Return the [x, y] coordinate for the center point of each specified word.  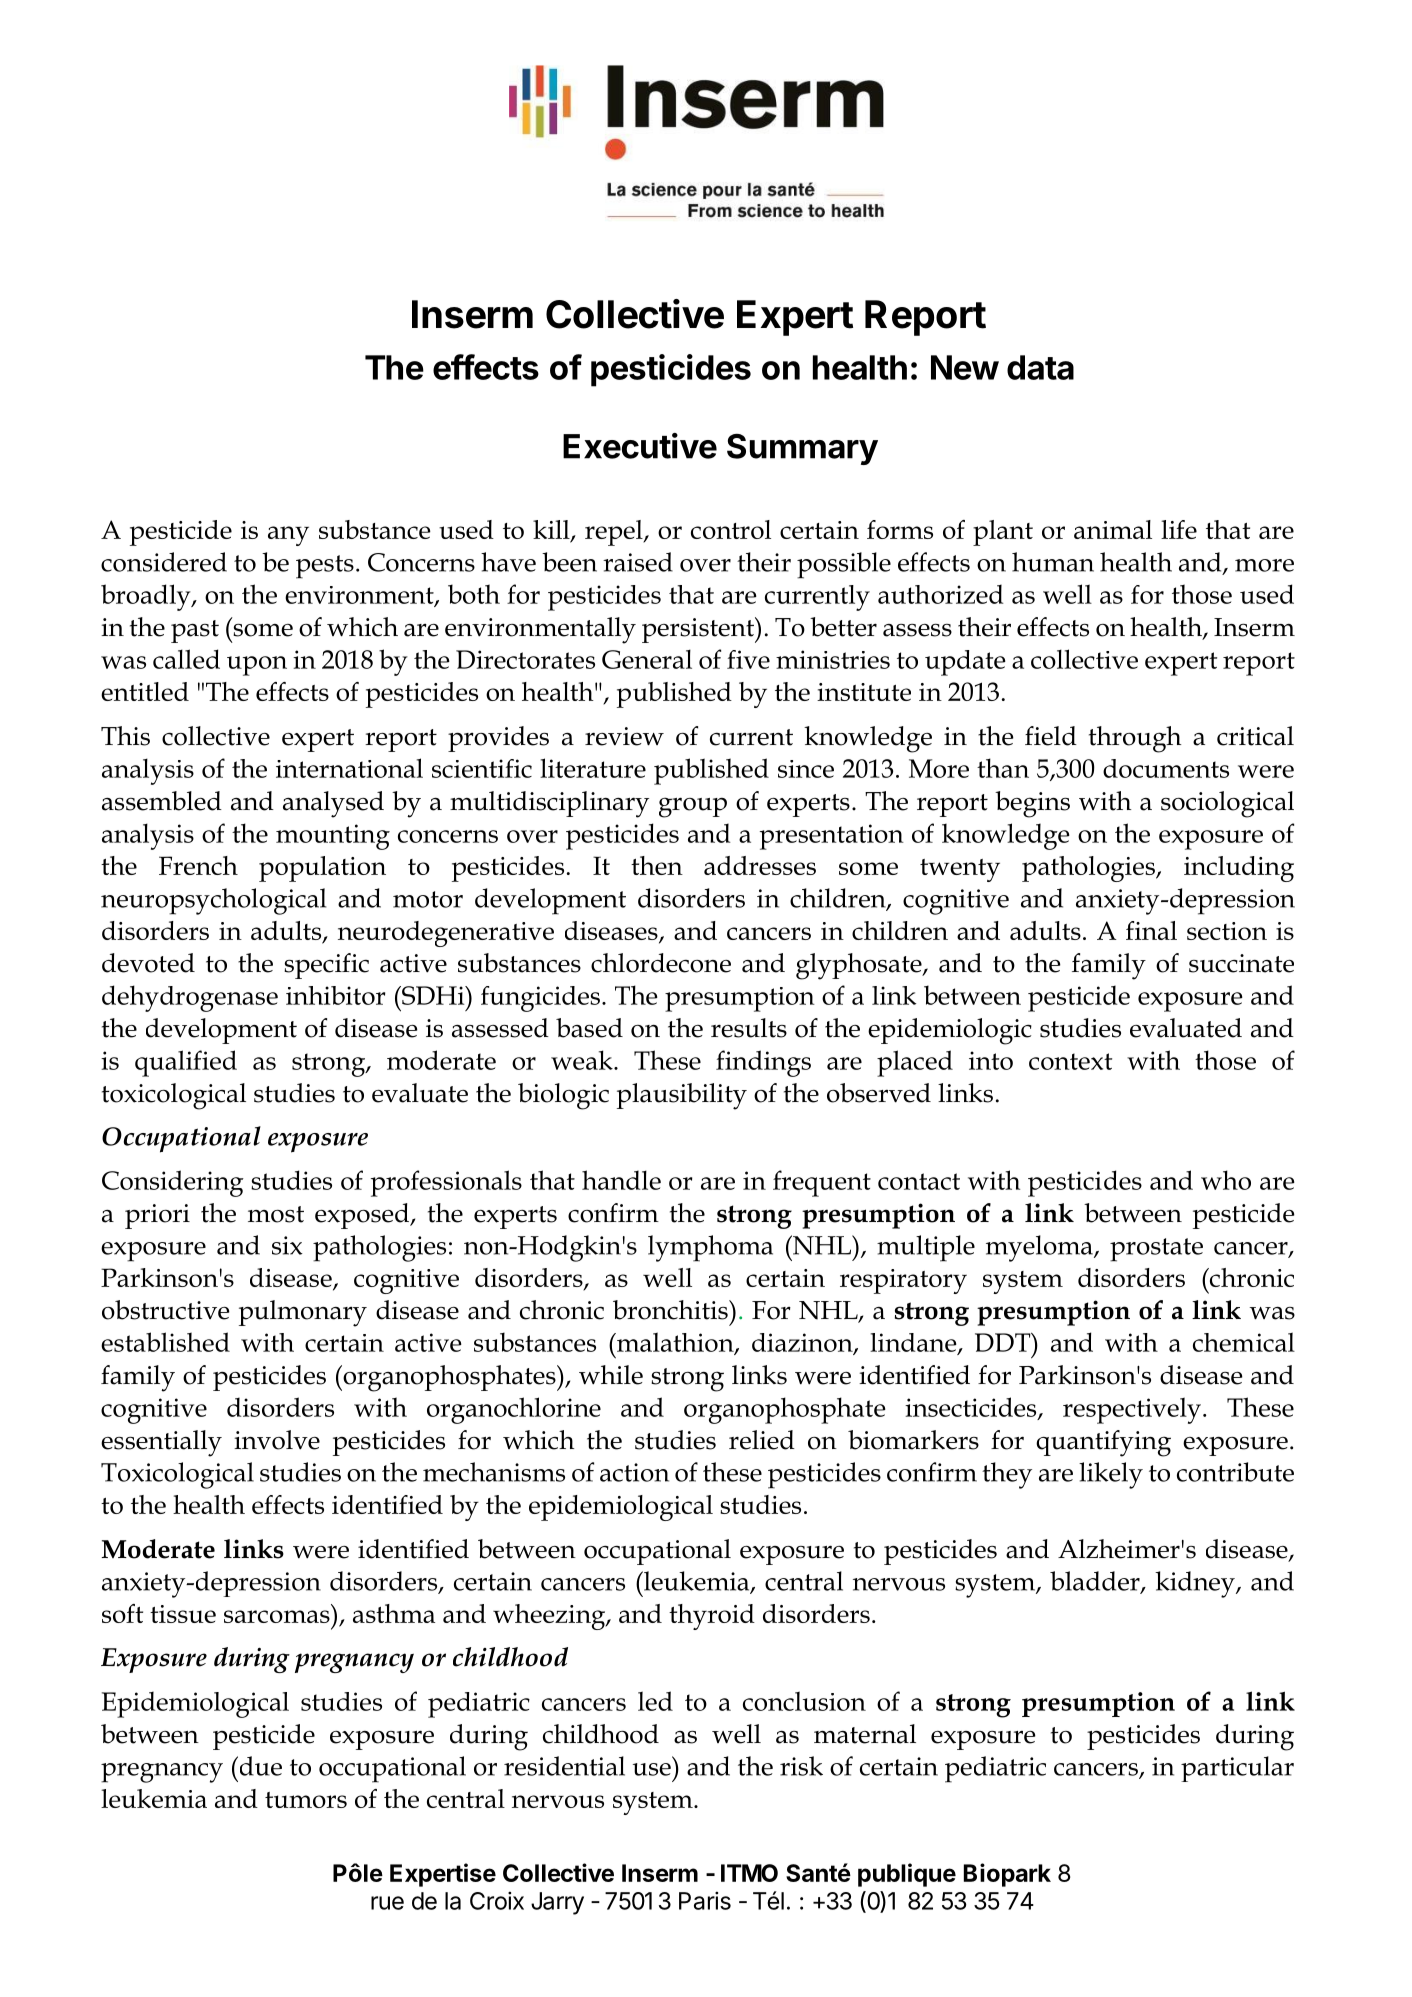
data [1040, 367]
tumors [306, 1800]
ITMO [749, 1873]
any [288, 536]
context [1070, 1061]
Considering [173, 1183]
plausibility [682, 1096]
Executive [640, 446]
